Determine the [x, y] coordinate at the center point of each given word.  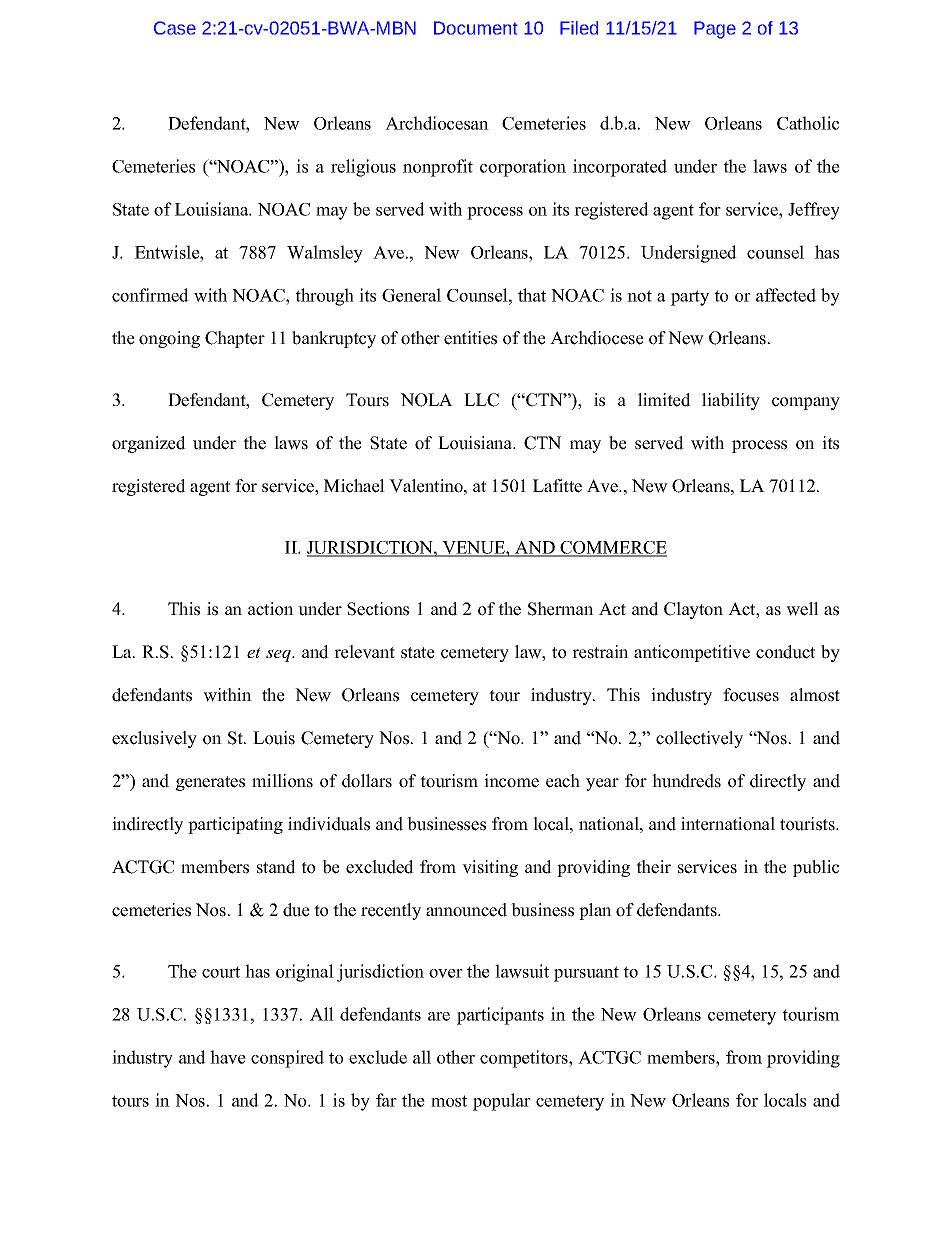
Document [476, 28]
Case [175, 28]
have [228, 1057]
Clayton [693, 610]
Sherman [561, 609]
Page [715, 30]
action [271, 609]
